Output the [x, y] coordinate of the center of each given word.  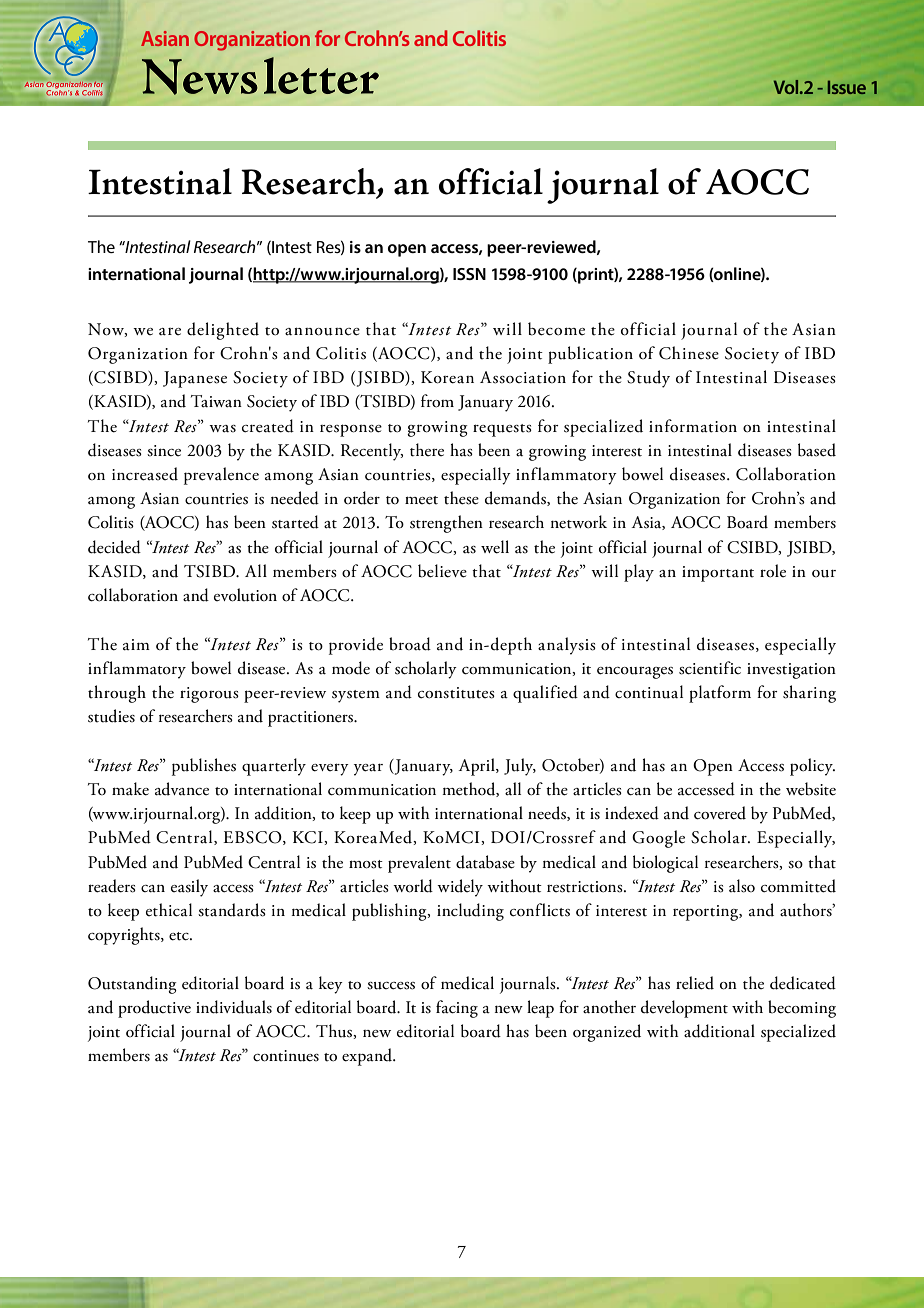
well [495, 547]
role [773, 571]
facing [457, 1009]
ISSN [469, 274]
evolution [245, 595]
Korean [447, 377]
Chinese [689, 353]
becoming [802, 1009]
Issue [847, 87]
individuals [234, 1007]
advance [182, 789]
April [477, 767]
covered [720, 813]
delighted [223, 331]
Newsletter [260, 76]
